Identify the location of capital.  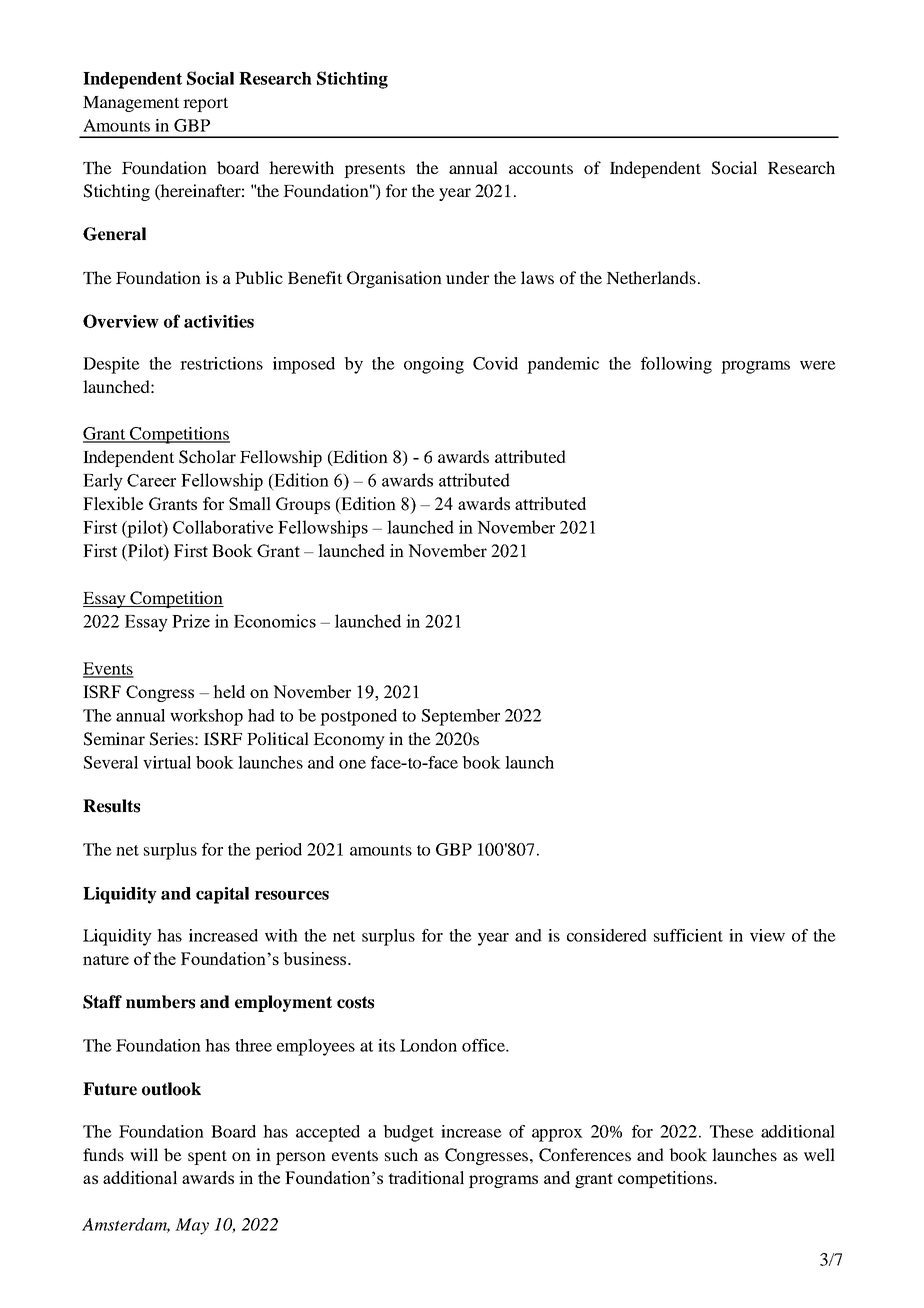
(222, 895).
